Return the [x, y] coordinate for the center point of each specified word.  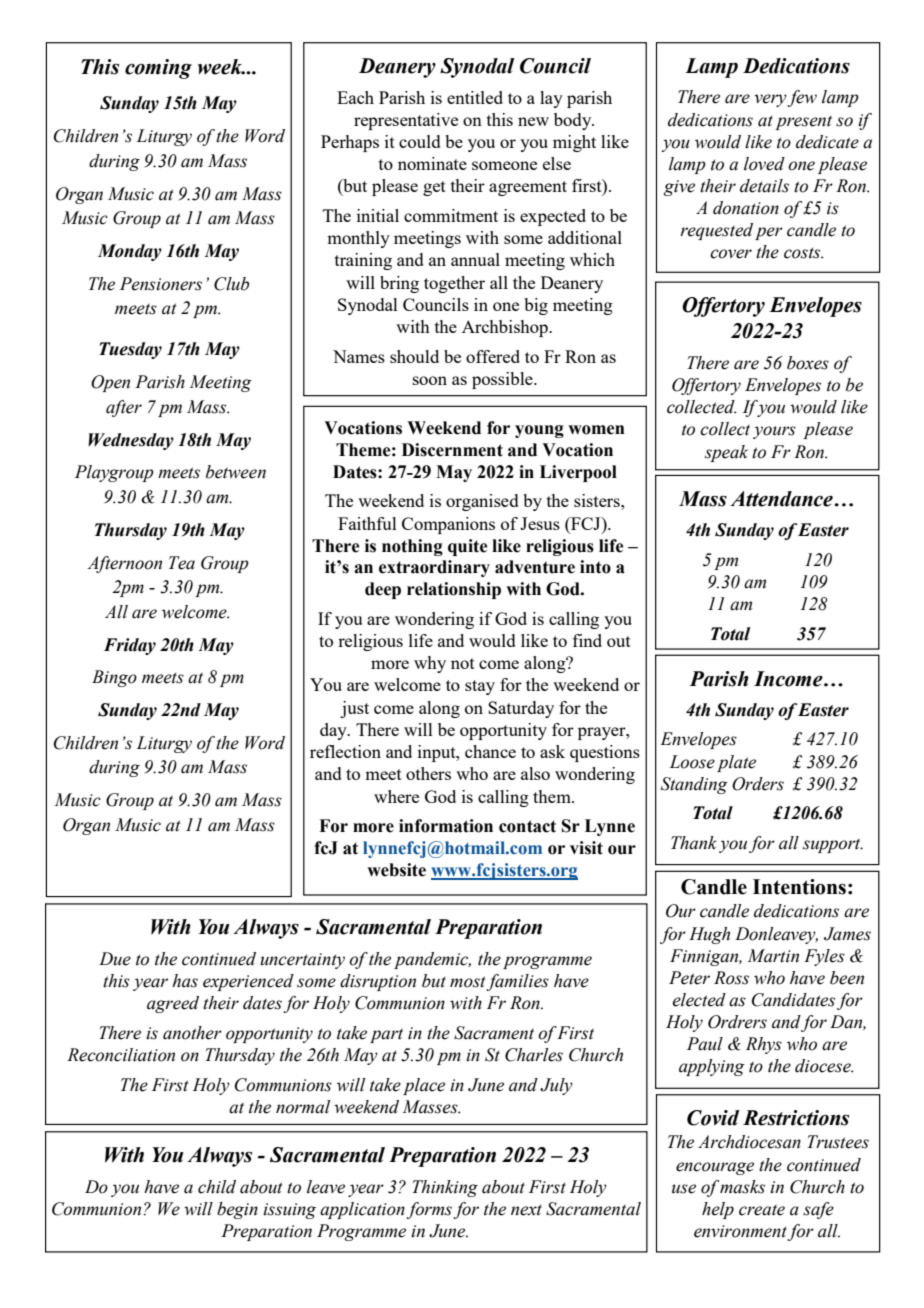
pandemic [432, 960]
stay [480, 687]
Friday [130, 646]
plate [736, 763]
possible [503, 380]
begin [237, 1210]
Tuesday [130, 350]
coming [158, 69]
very [771, 100]
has [185, 981]
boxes [808, 363]
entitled [475, 97]
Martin [773, 956]
